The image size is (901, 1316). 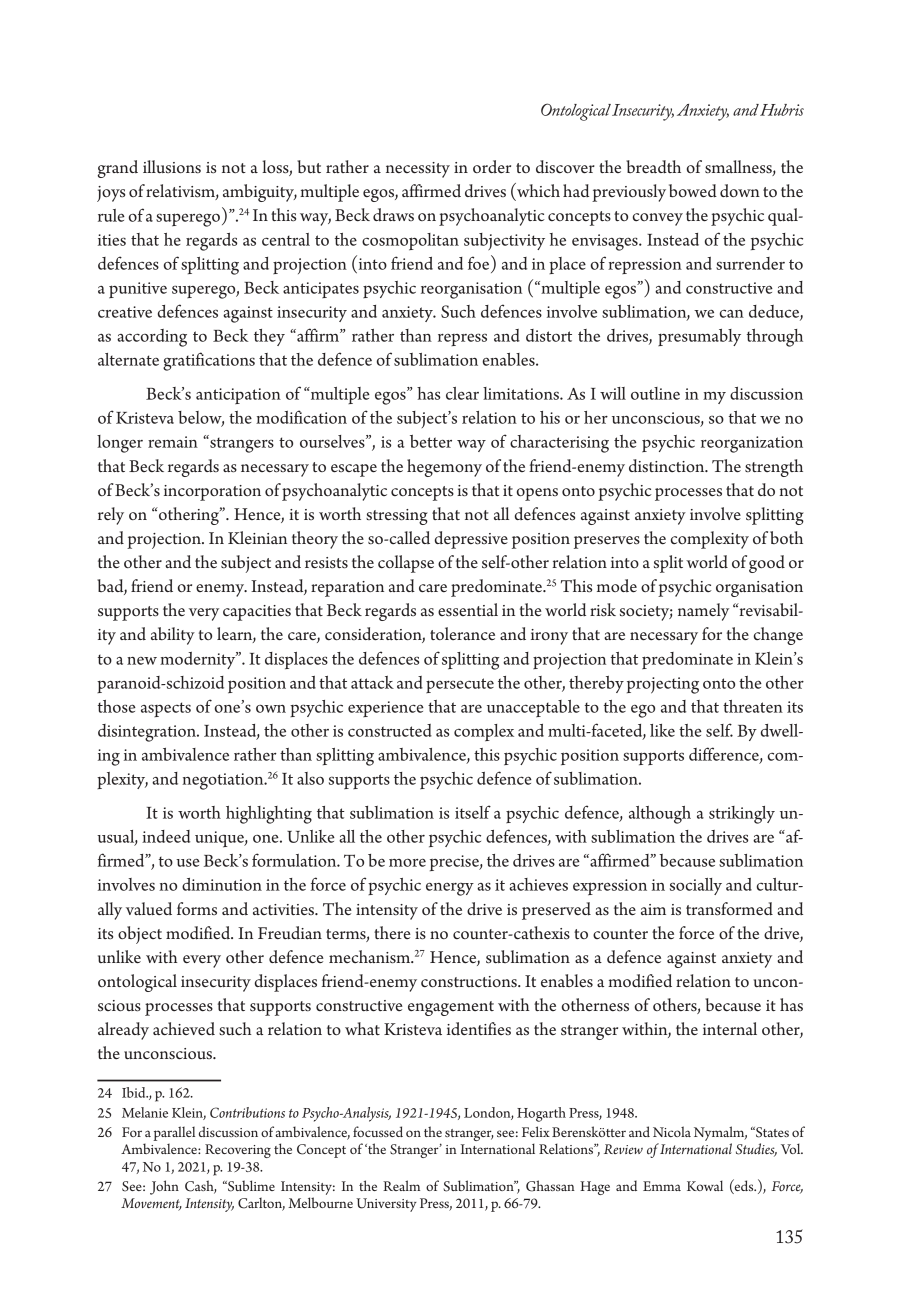 What do you see at coordinates (444, 468) in the screenshot?
I see `hegemony` at bounding box center [444, 468].
